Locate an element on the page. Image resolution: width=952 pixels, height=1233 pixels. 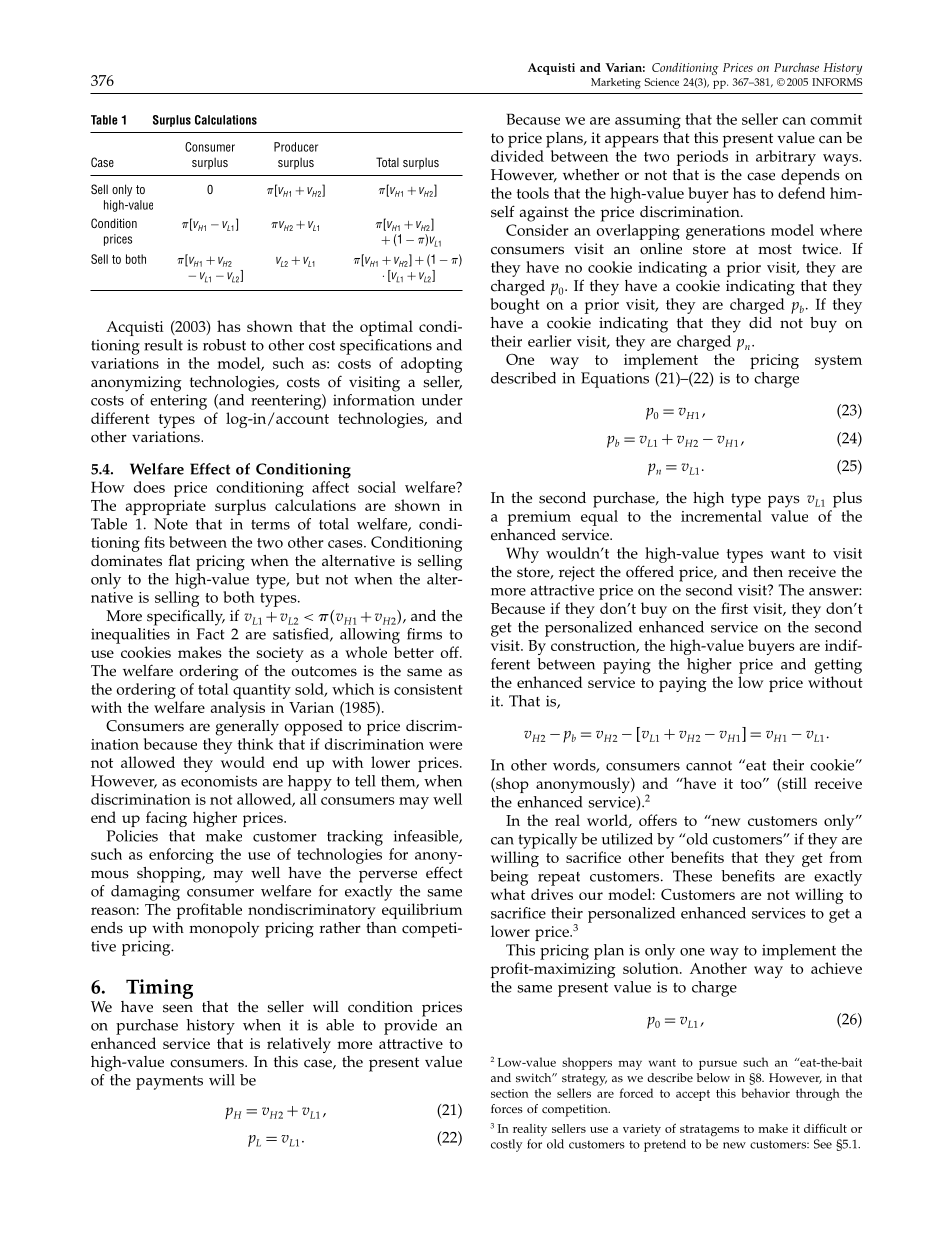
enforcing is located at coordinates (181, 856).
